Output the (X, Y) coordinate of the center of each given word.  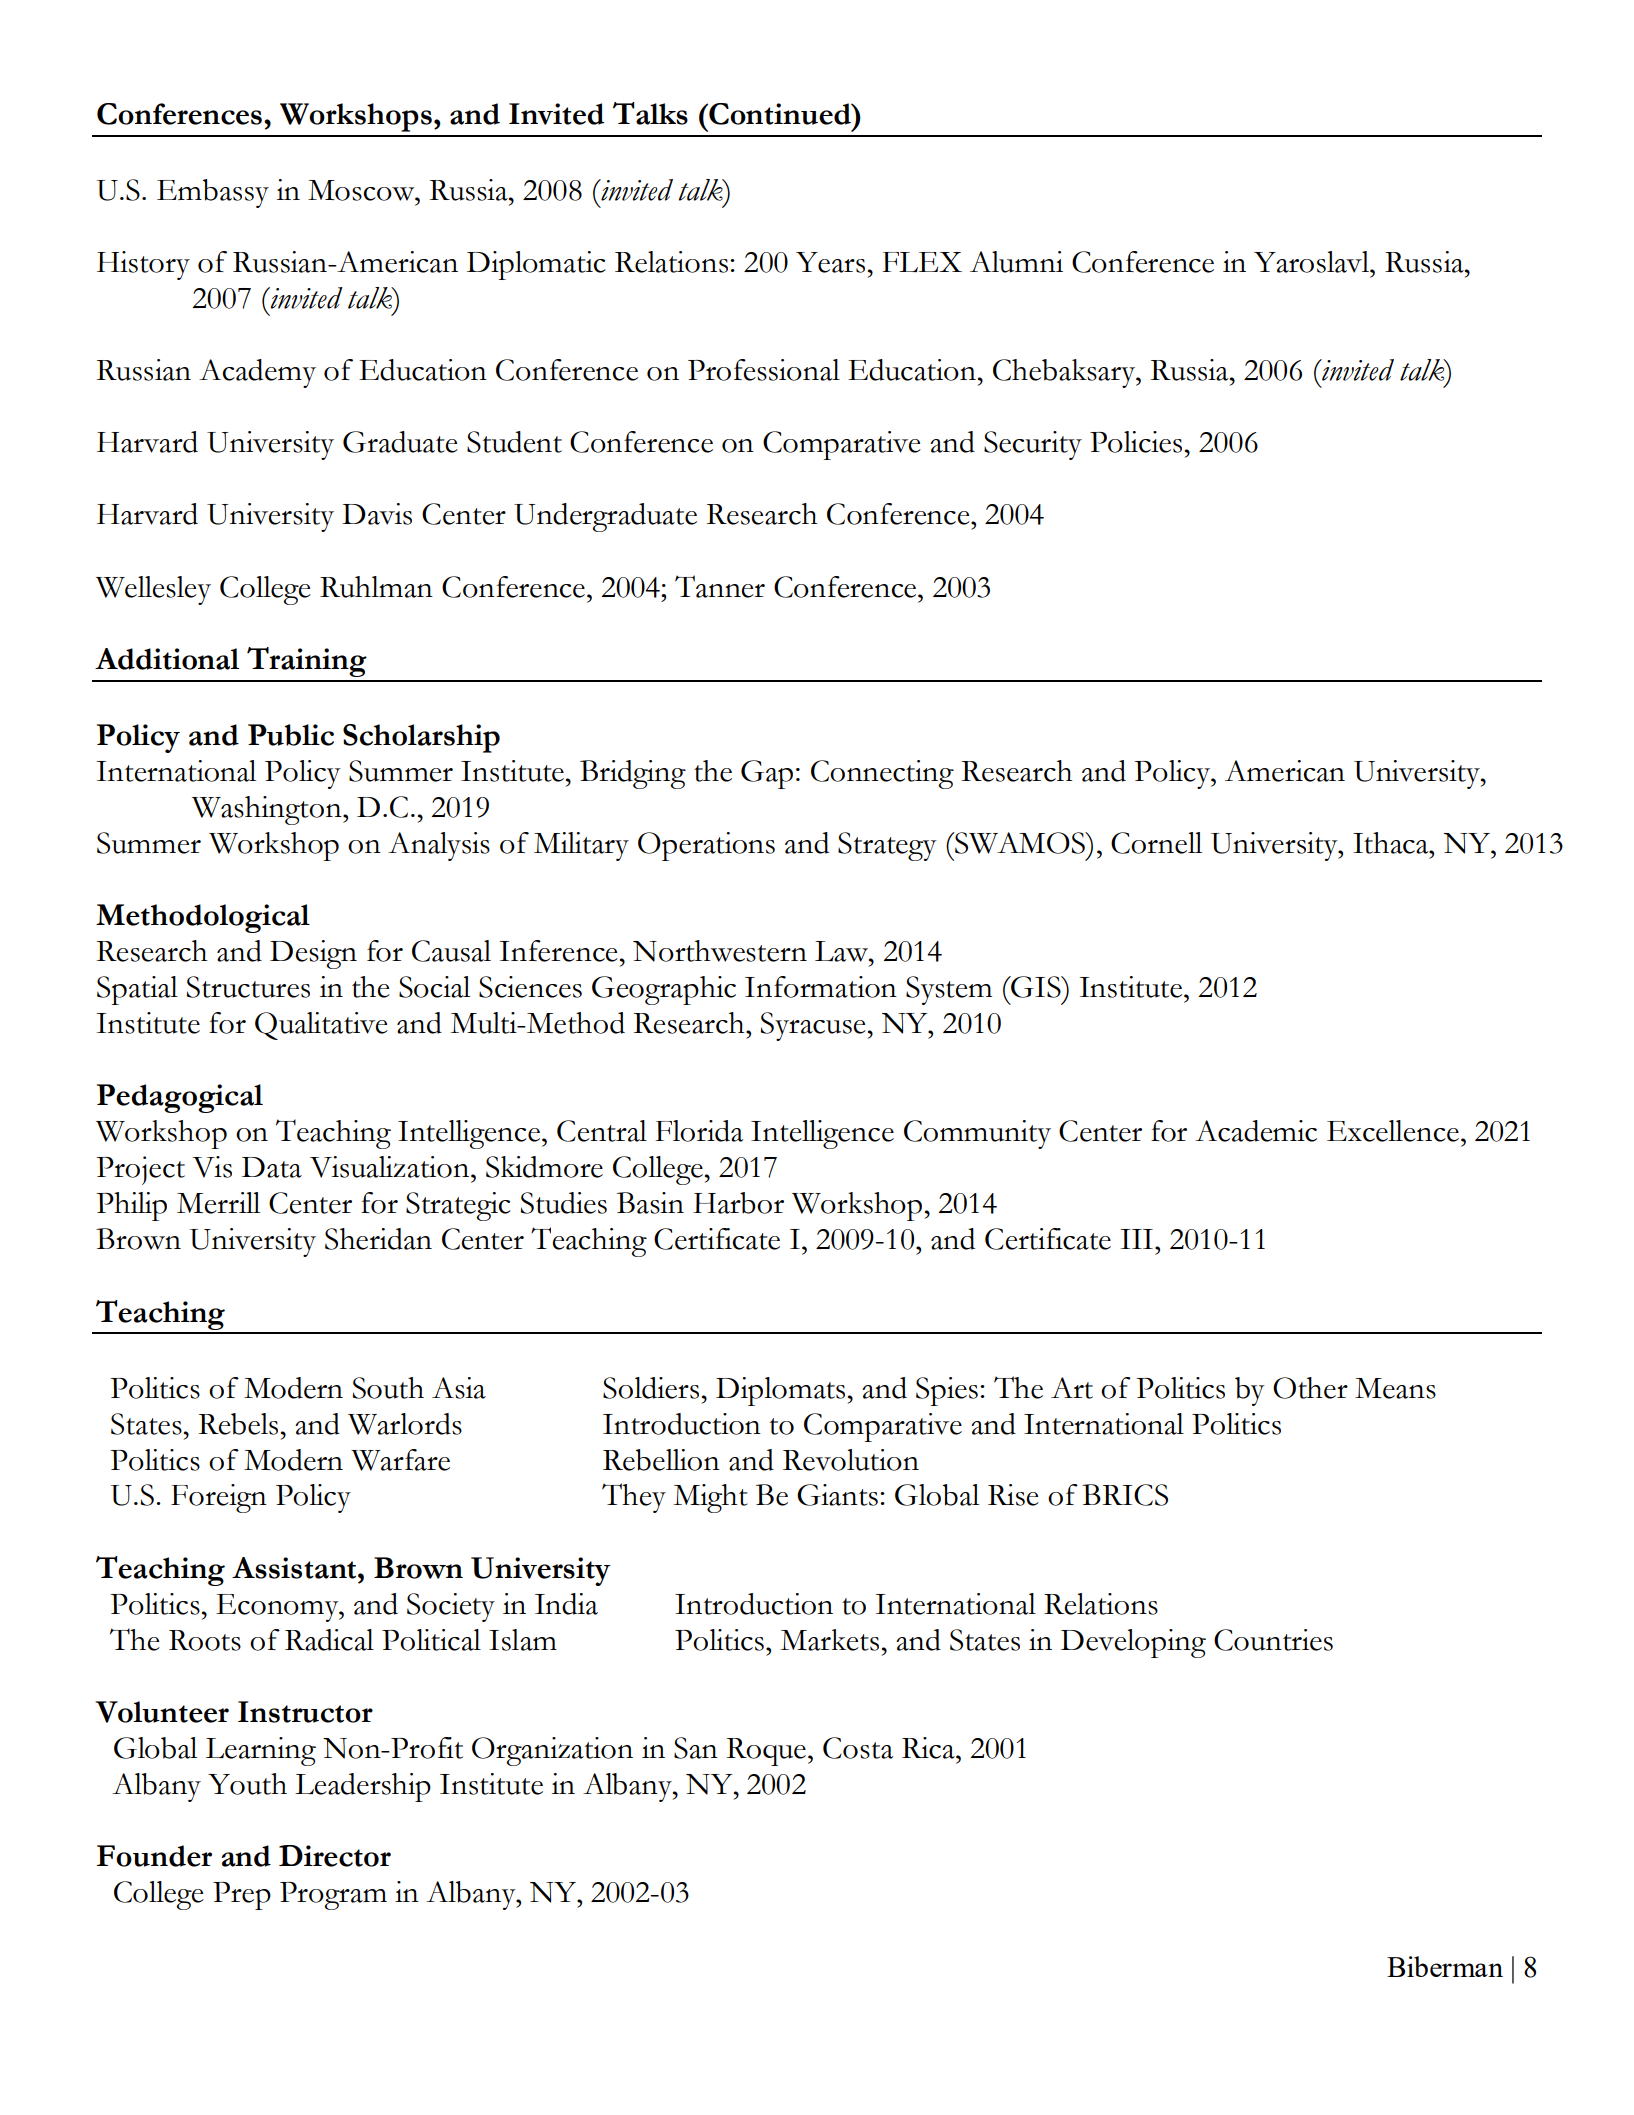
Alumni (1016, 262)
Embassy (213, 193)
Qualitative (321, 1026)
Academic (1256, 1131)
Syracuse (813, 1026)
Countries (1273, 1640)
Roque (766, 1752)
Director (335, 1856)
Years (830, 262)
